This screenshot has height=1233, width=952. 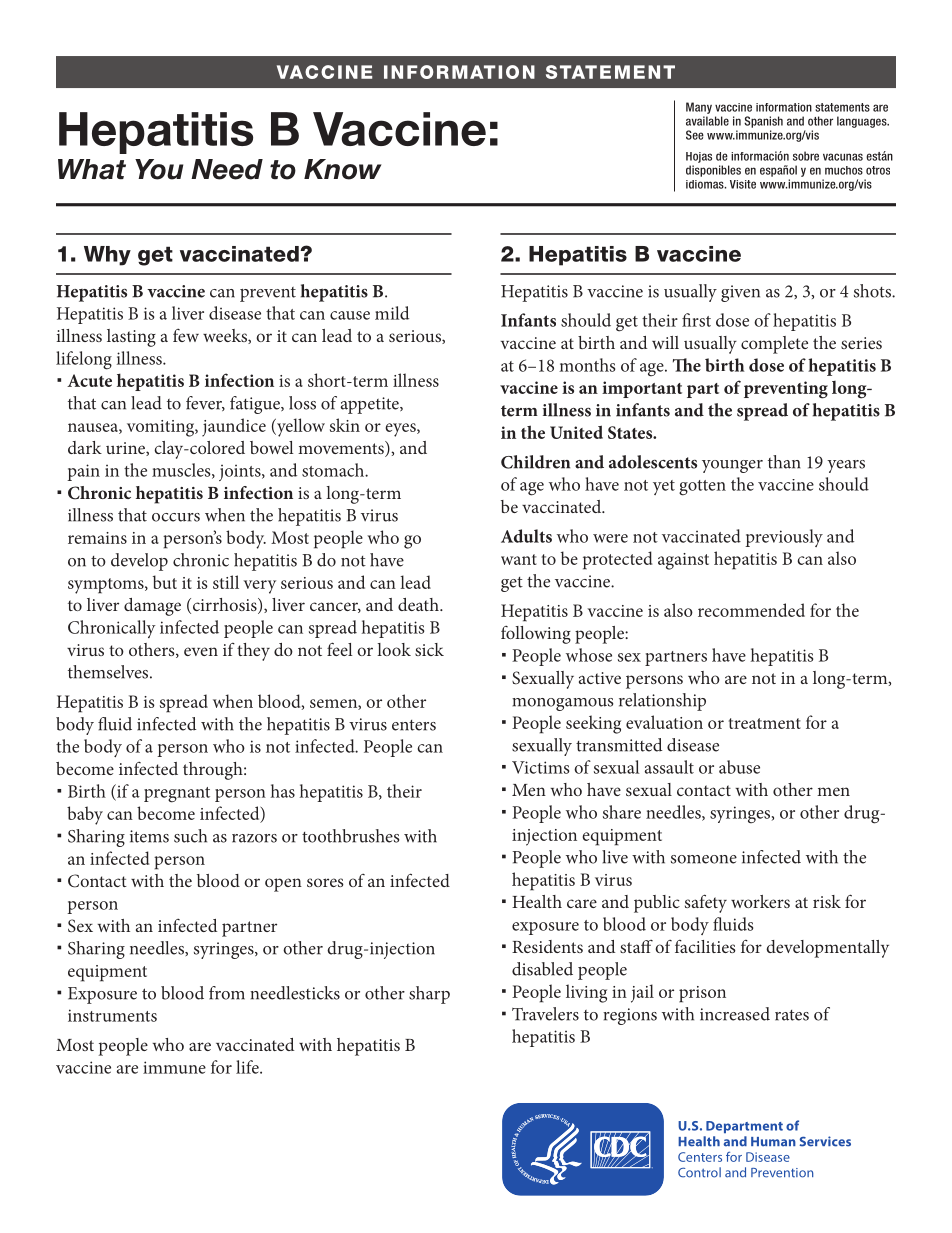 What do you see at coordinates (535, 462) in the screenshot?
I see `Children` at bounding box center [535, 462].
